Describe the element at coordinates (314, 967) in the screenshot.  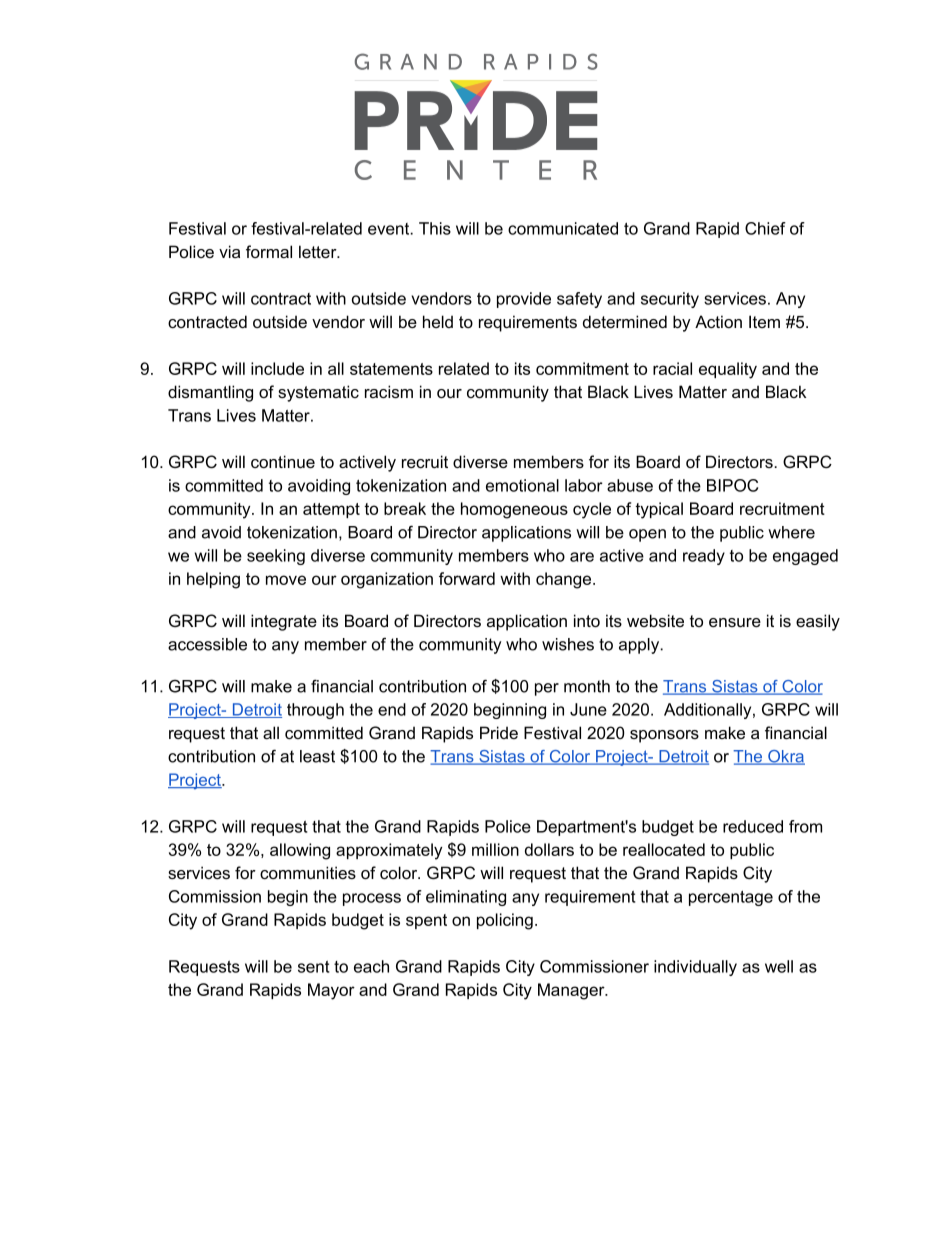
I see `sent` at that location.
